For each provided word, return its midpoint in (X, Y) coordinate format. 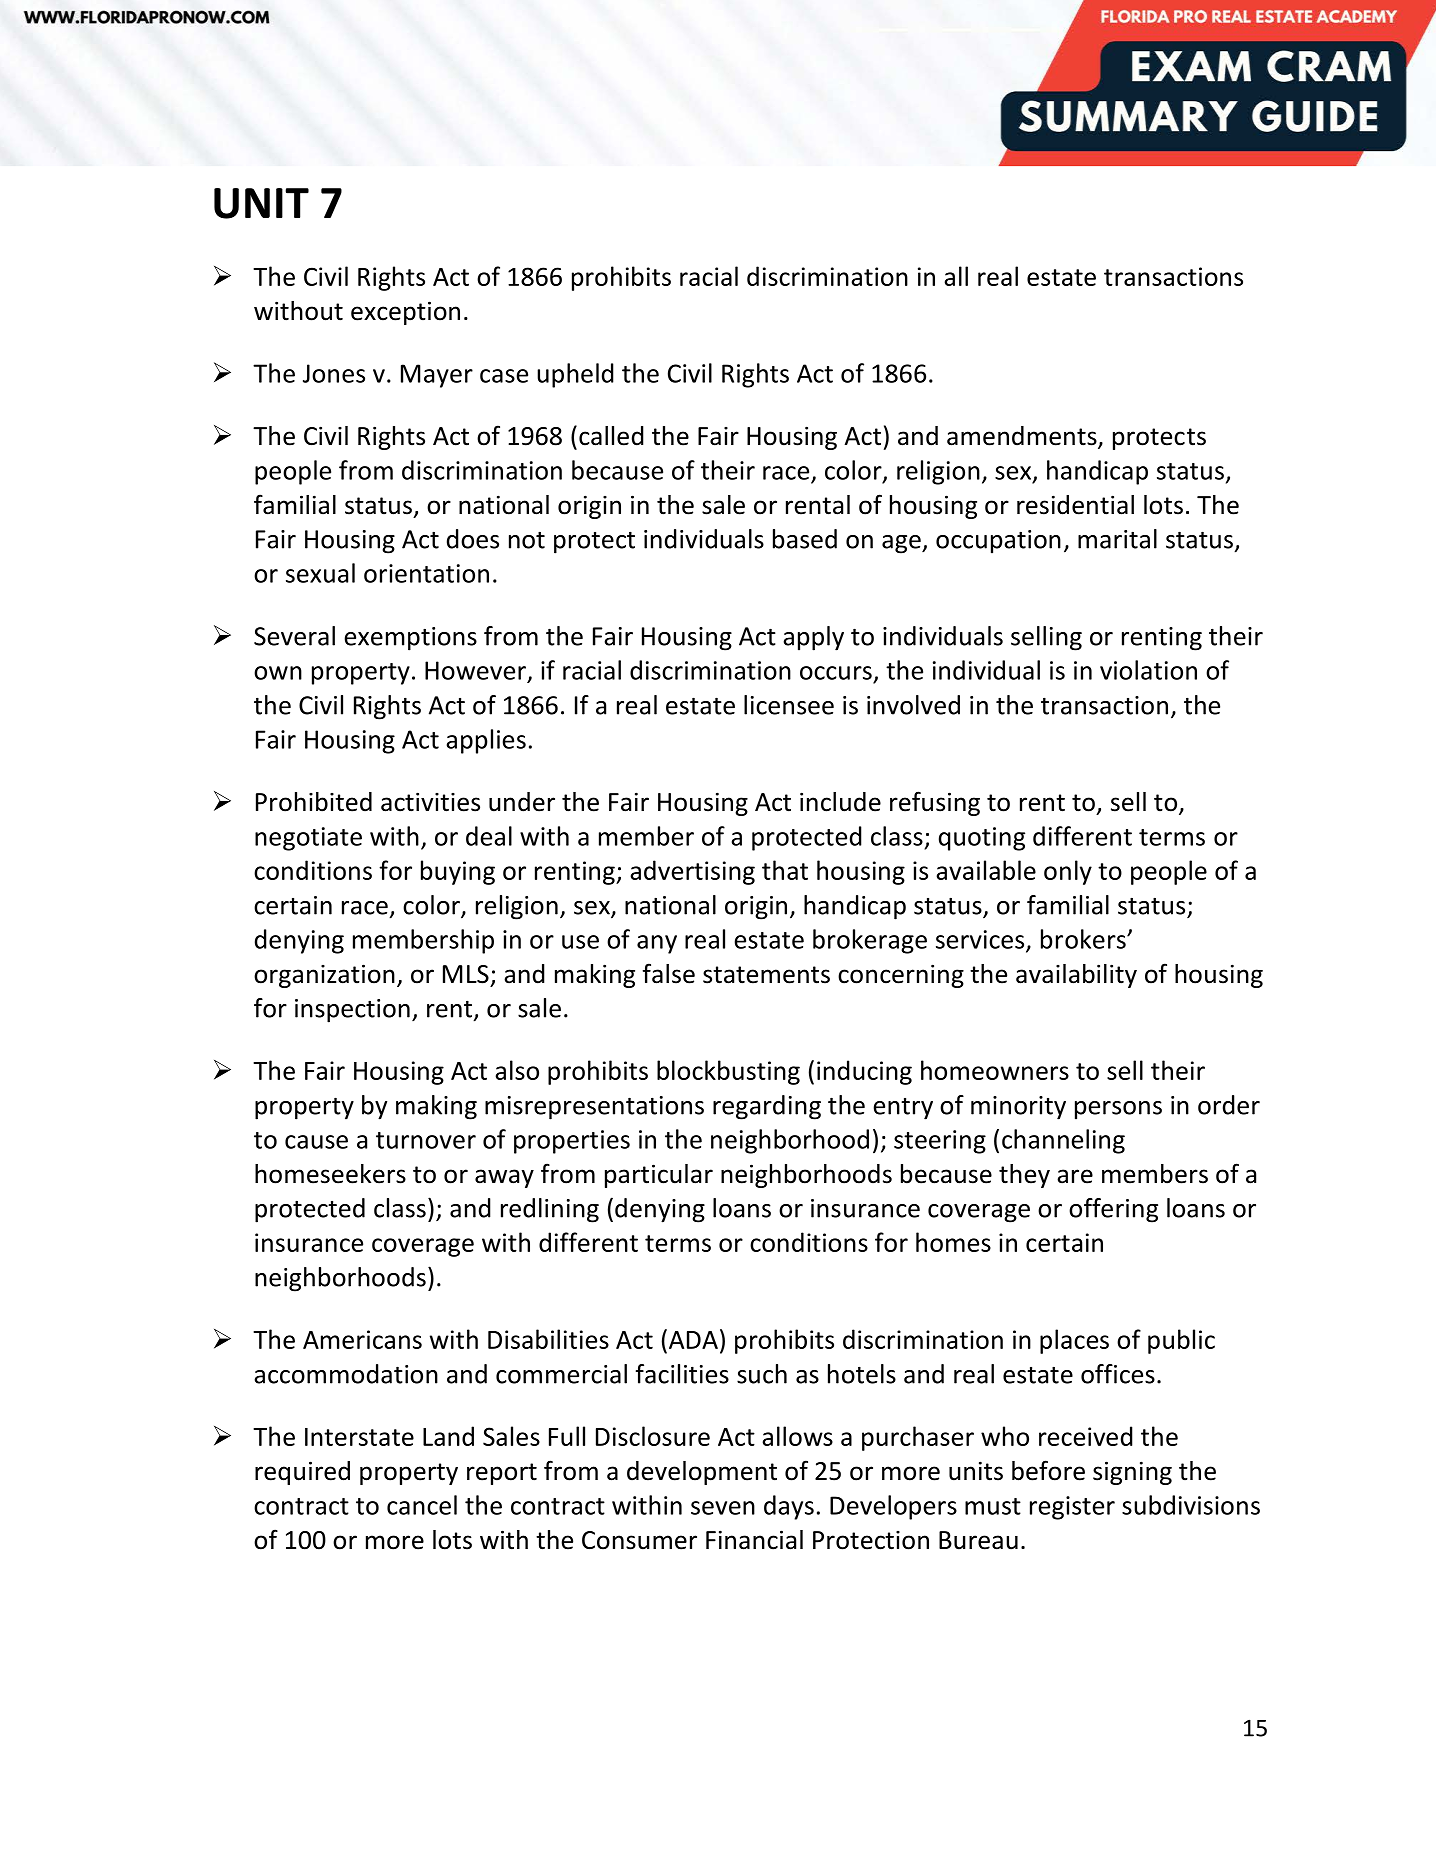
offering (1113, 1210)
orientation (426, 573)
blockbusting (728, 1072)
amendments (1023, 437)
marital (1117, 539)
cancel (422, 1505)
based (805, 539)
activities (430, 802)
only (1068, 872)
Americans (362, 1339)
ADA (693, 1340)
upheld (575, 375)
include (840, 802)
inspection (352, 1011)
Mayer (437, 376)
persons (1118, 1110)
